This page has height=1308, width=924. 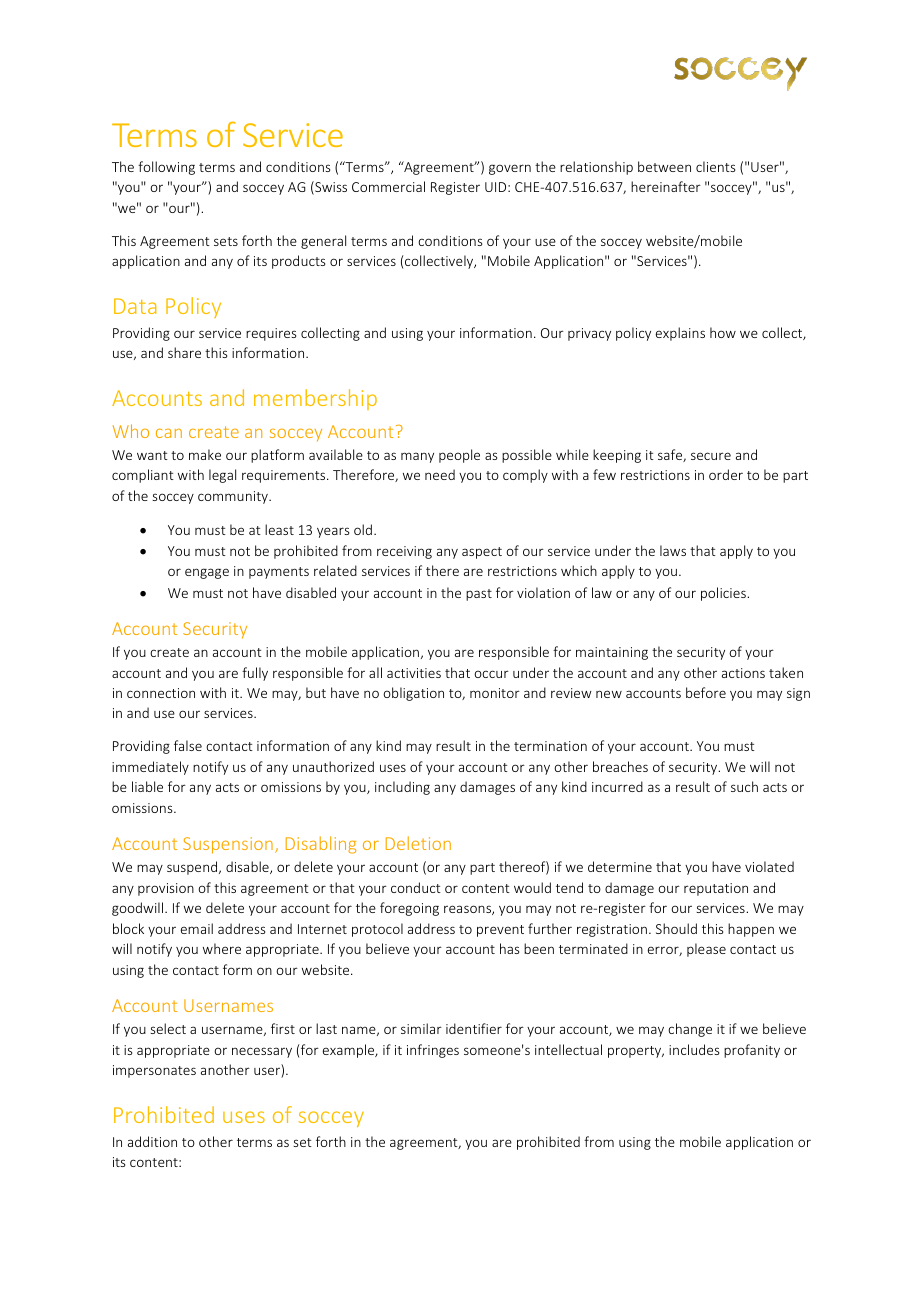 I want to click on actions, so click(x=743, y=673).
